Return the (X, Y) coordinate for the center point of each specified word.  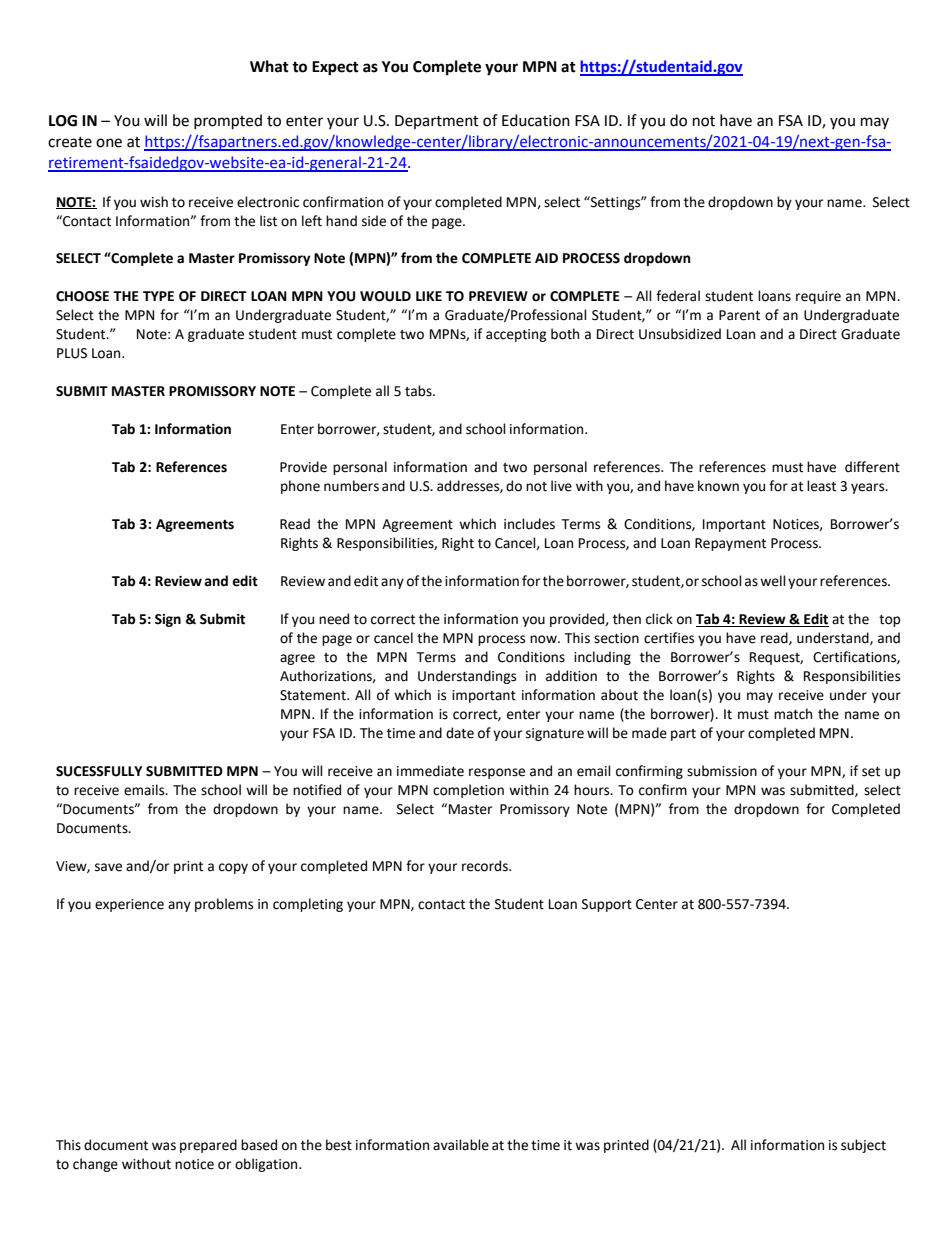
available (461, 1145)
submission (722, 771)
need (334, 619)
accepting (516, 335)
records (486, 866)
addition (571, 676)
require (818, 297)
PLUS (72, 353)
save (108, 867)
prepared (208, 1146)
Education (536, 120)
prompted (228, 122)
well (773, 581)
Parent (739, 315)
